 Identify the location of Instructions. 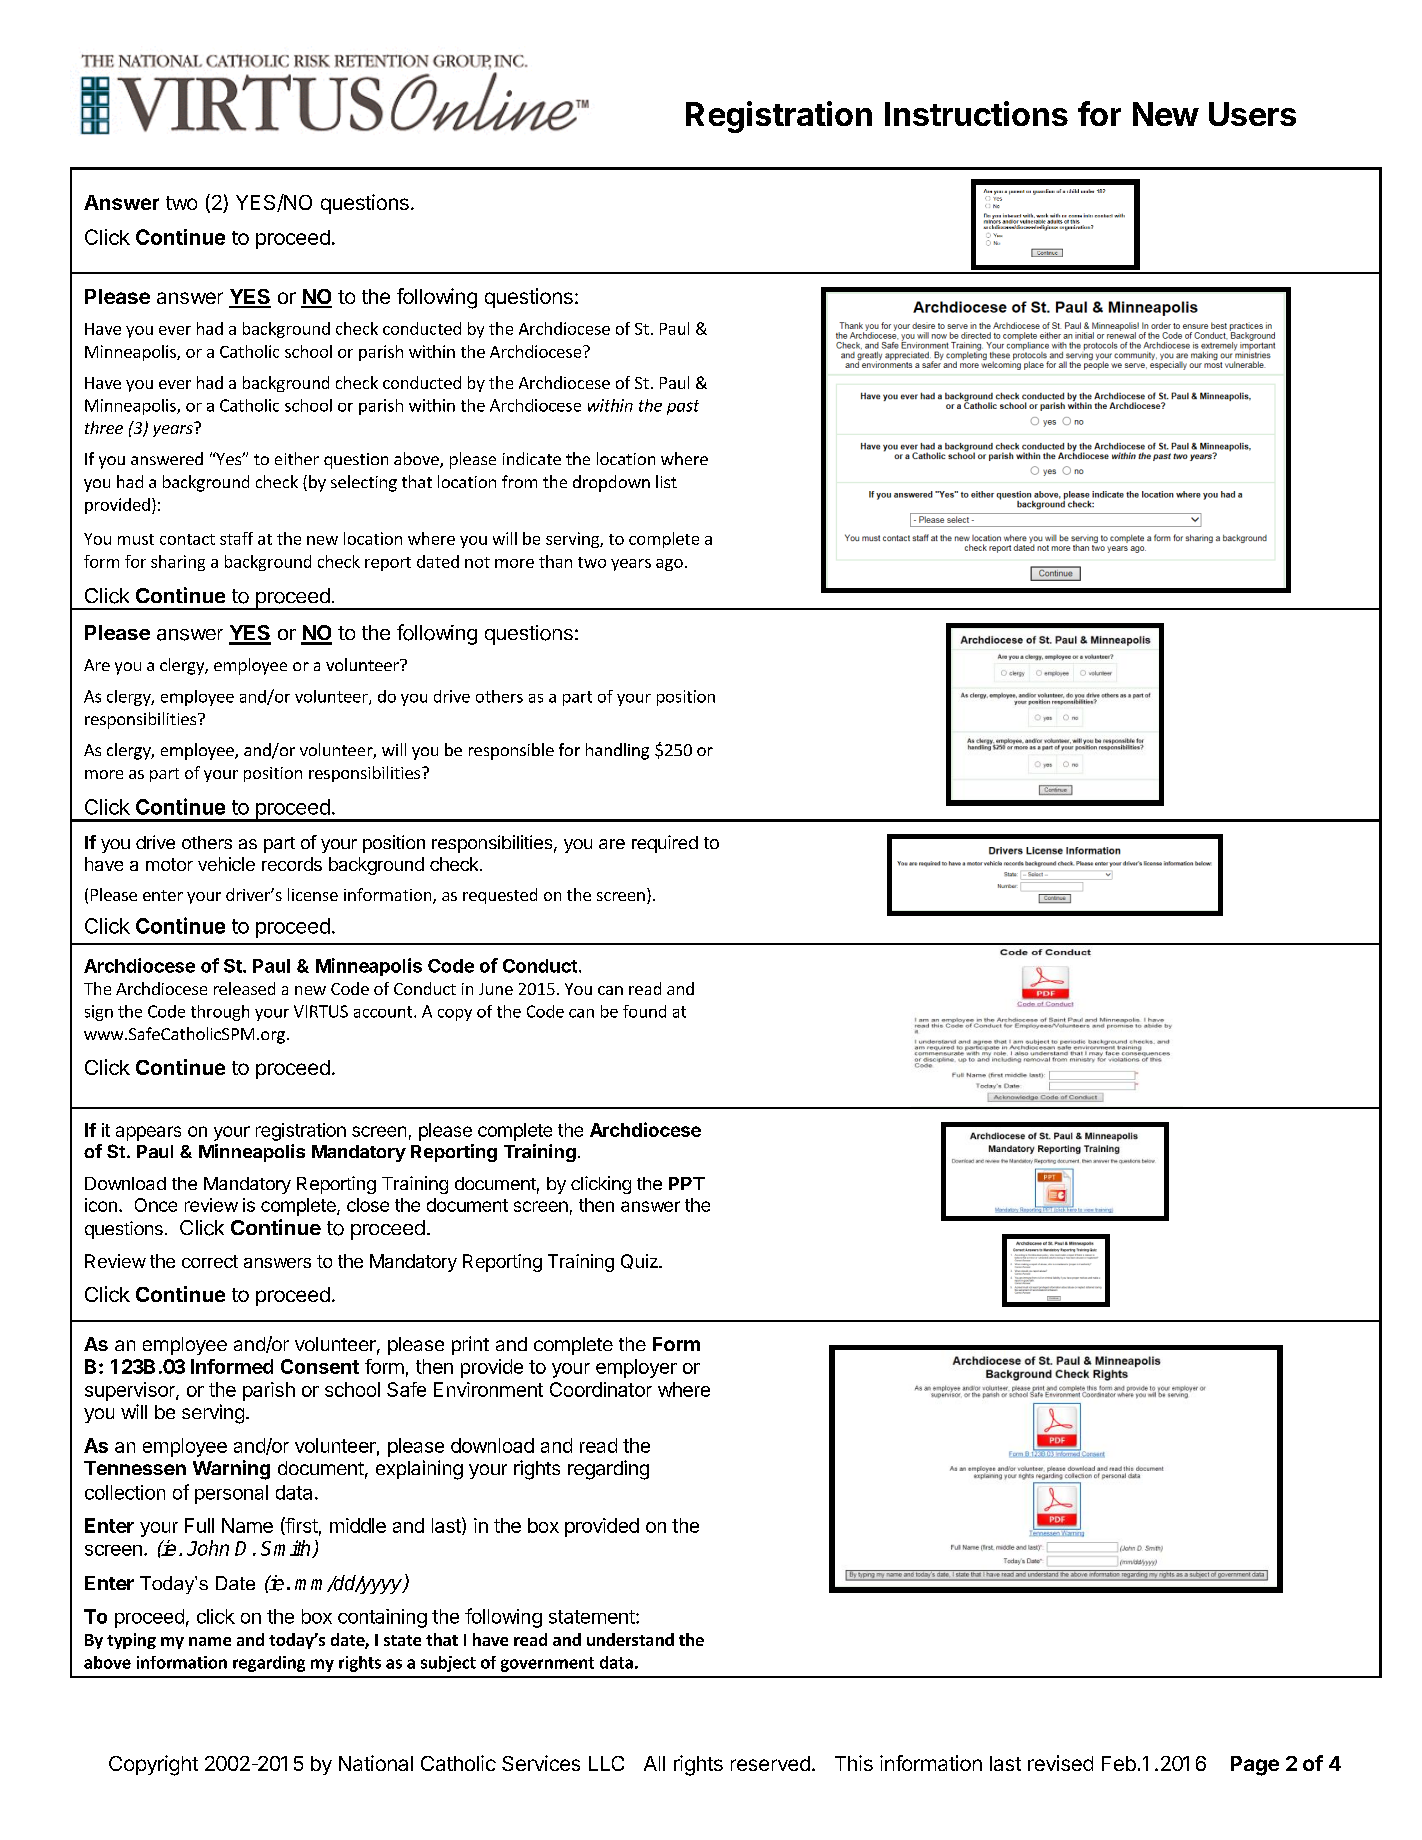
(976, 113).
